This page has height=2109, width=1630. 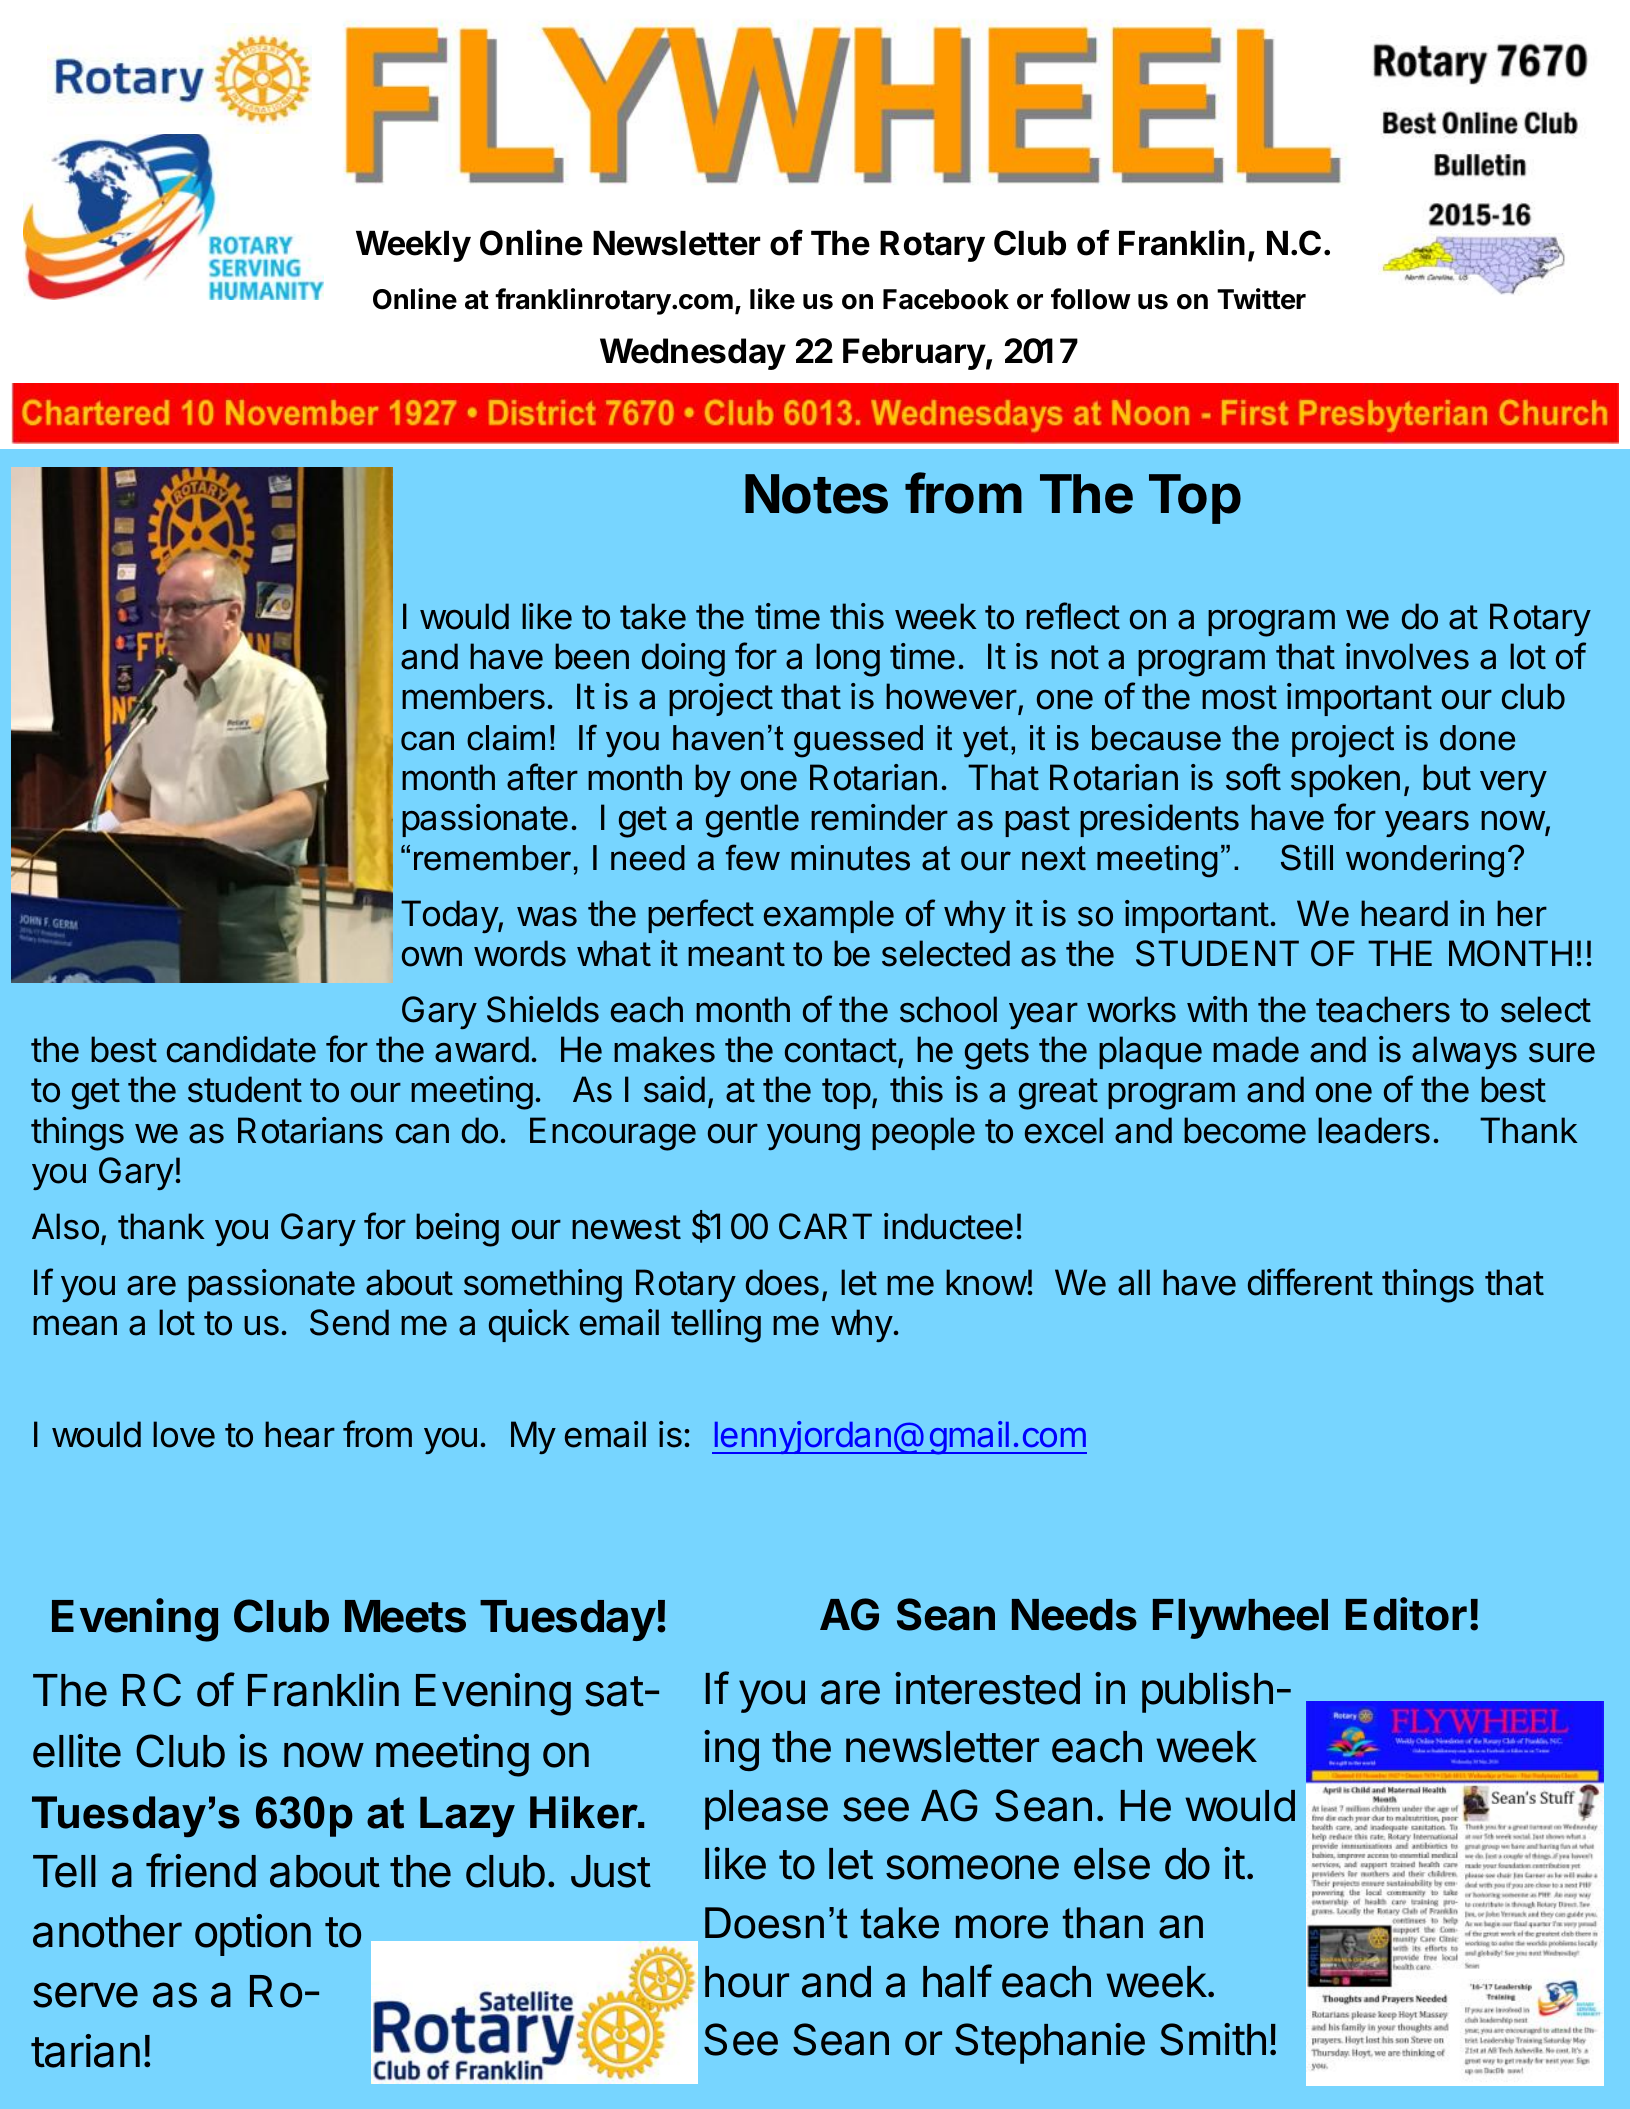 I want to click on Facebook, so click(x=946, y=299).
